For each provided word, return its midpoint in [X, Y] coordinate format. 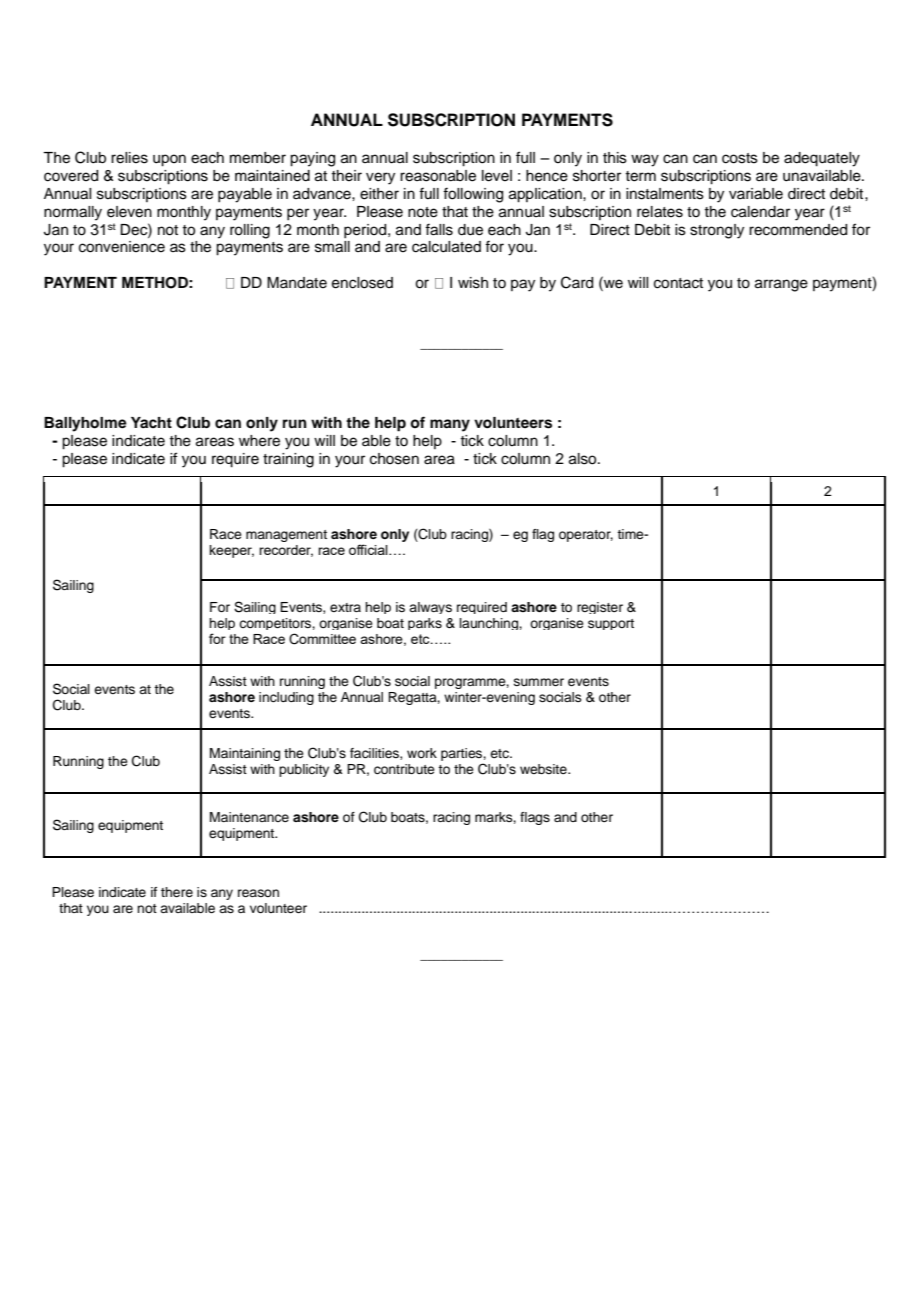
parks [425, 624]
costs [740, 158]
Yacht [151, 422]
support [611, 624]
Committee [322, 639]
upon [169, 160]
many [450, 425]
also [584, 459]
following [473, 195]
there [177, 892]
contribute [404, 769]
